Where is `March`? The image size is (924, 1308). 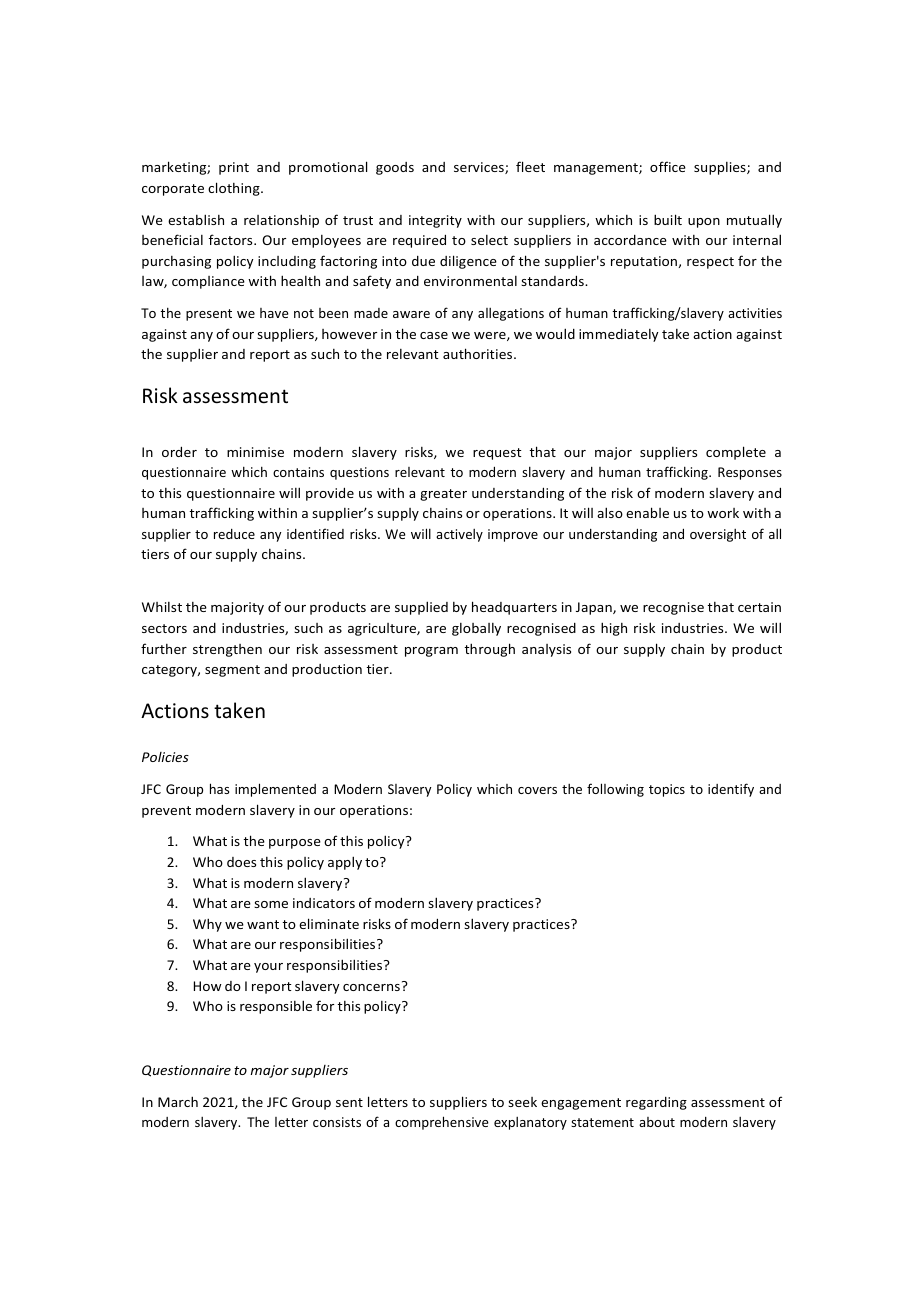 March is located at coordinates (178, 1101).
